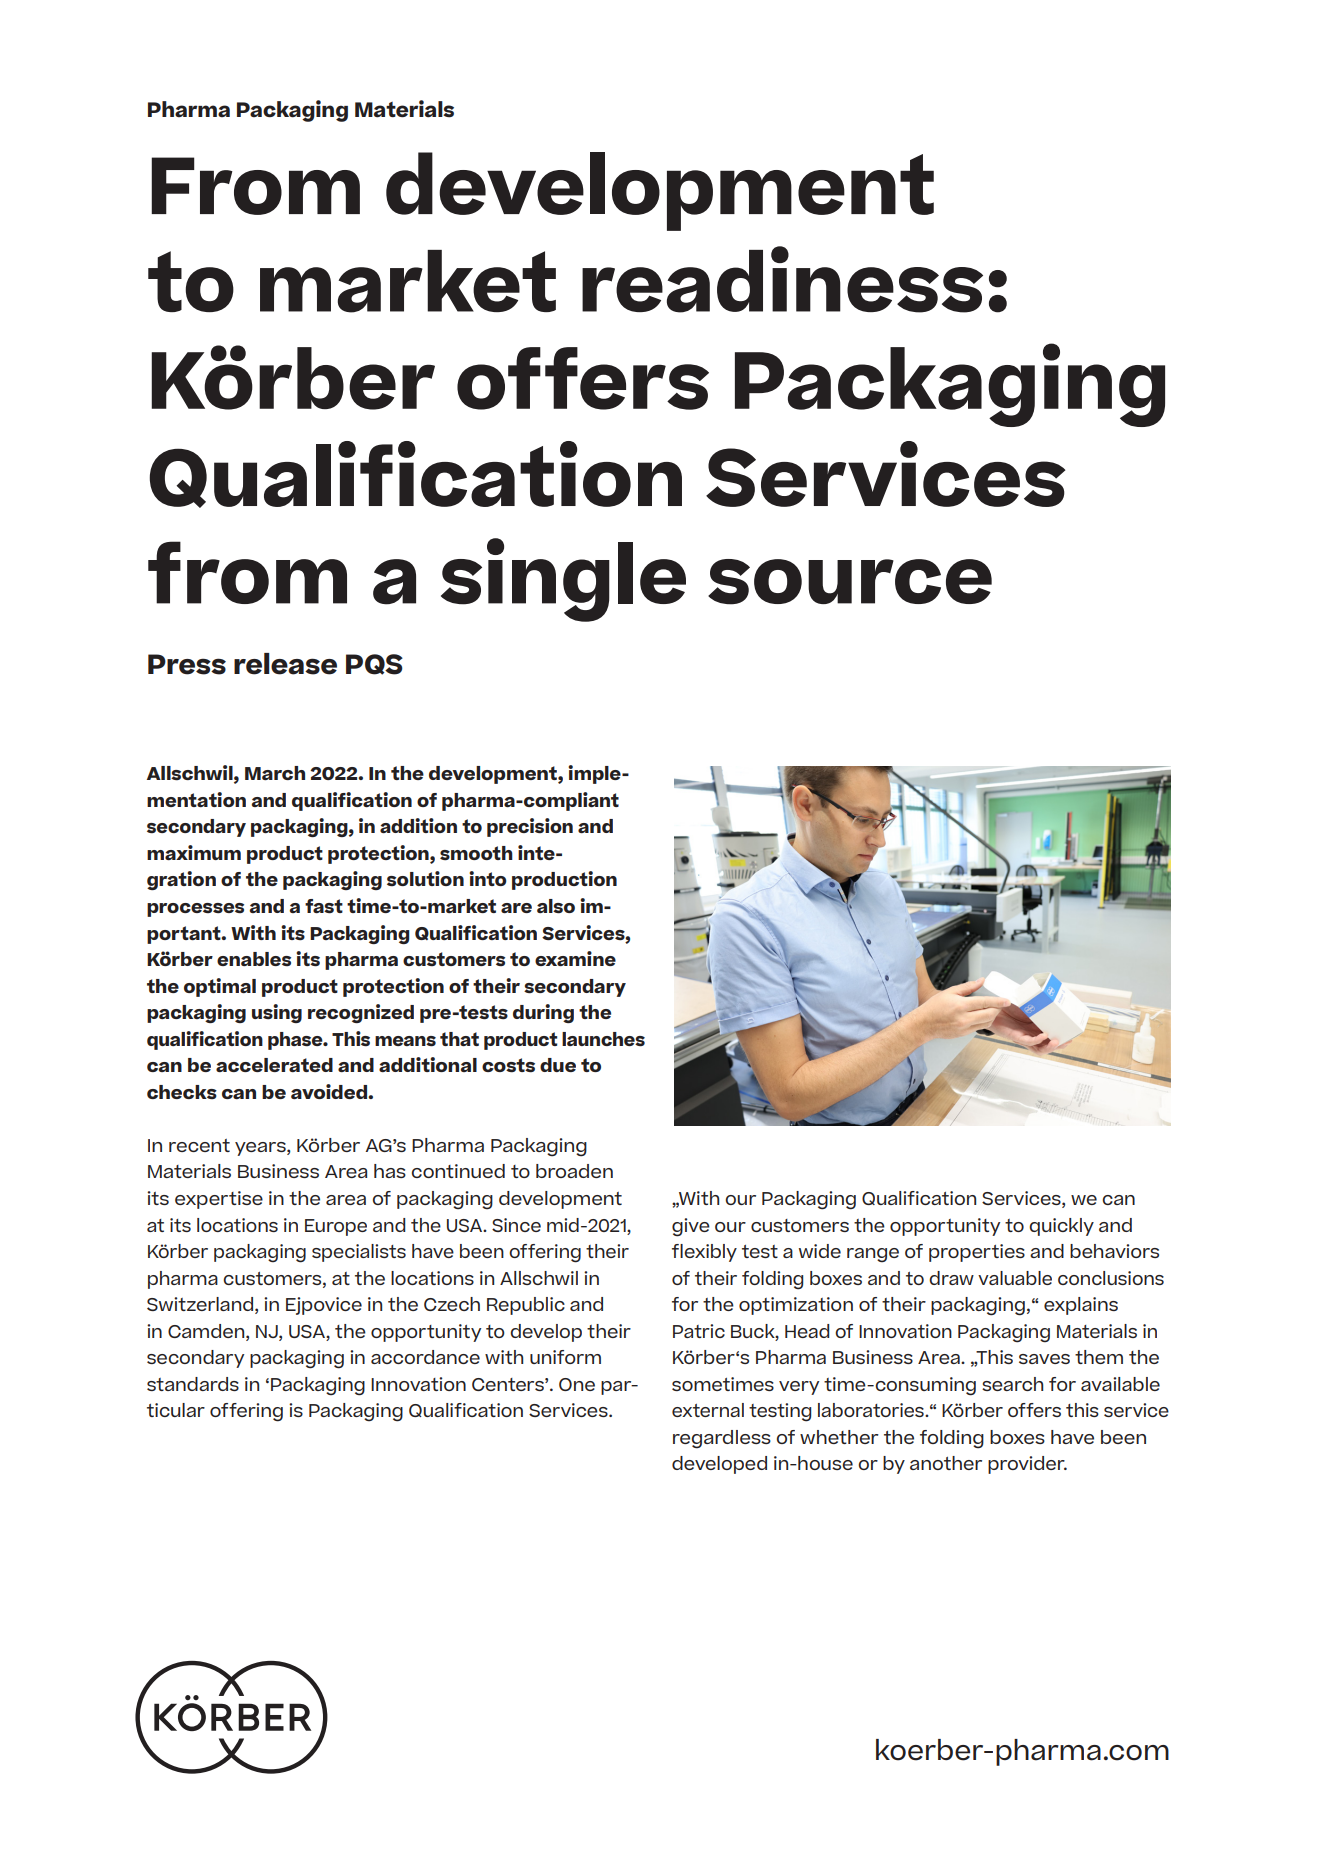  Describe the element at coordinates (324, 906) in the image. I see `fast` at that location.
